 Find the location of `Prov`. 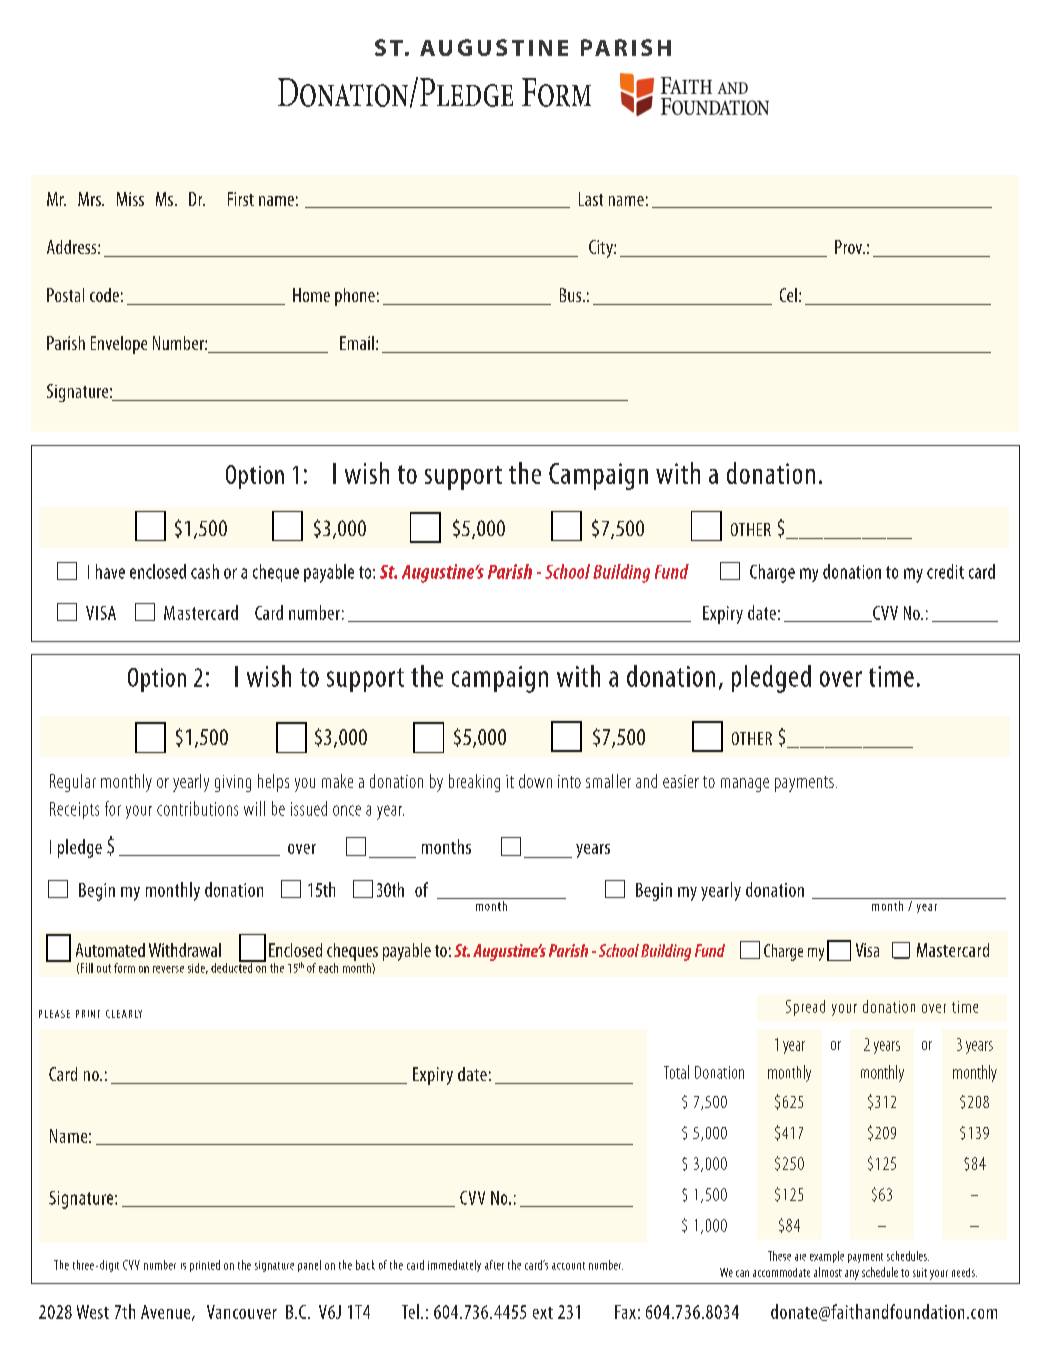

Prov is located at coordinates (850, 247).
